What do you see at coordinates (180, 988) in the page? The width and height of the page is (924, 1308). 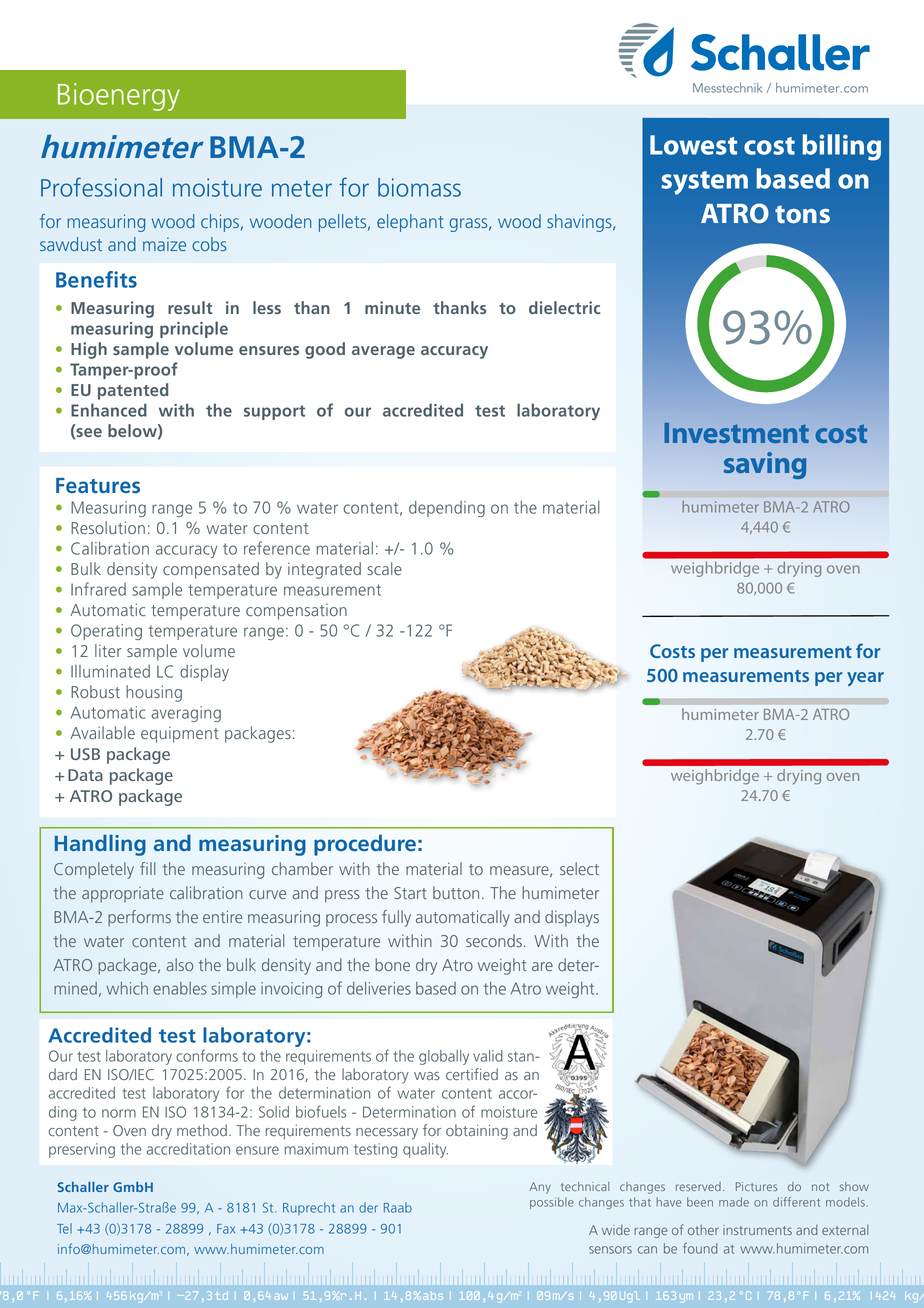 I see `enables` at bounding box center [180, 988].
